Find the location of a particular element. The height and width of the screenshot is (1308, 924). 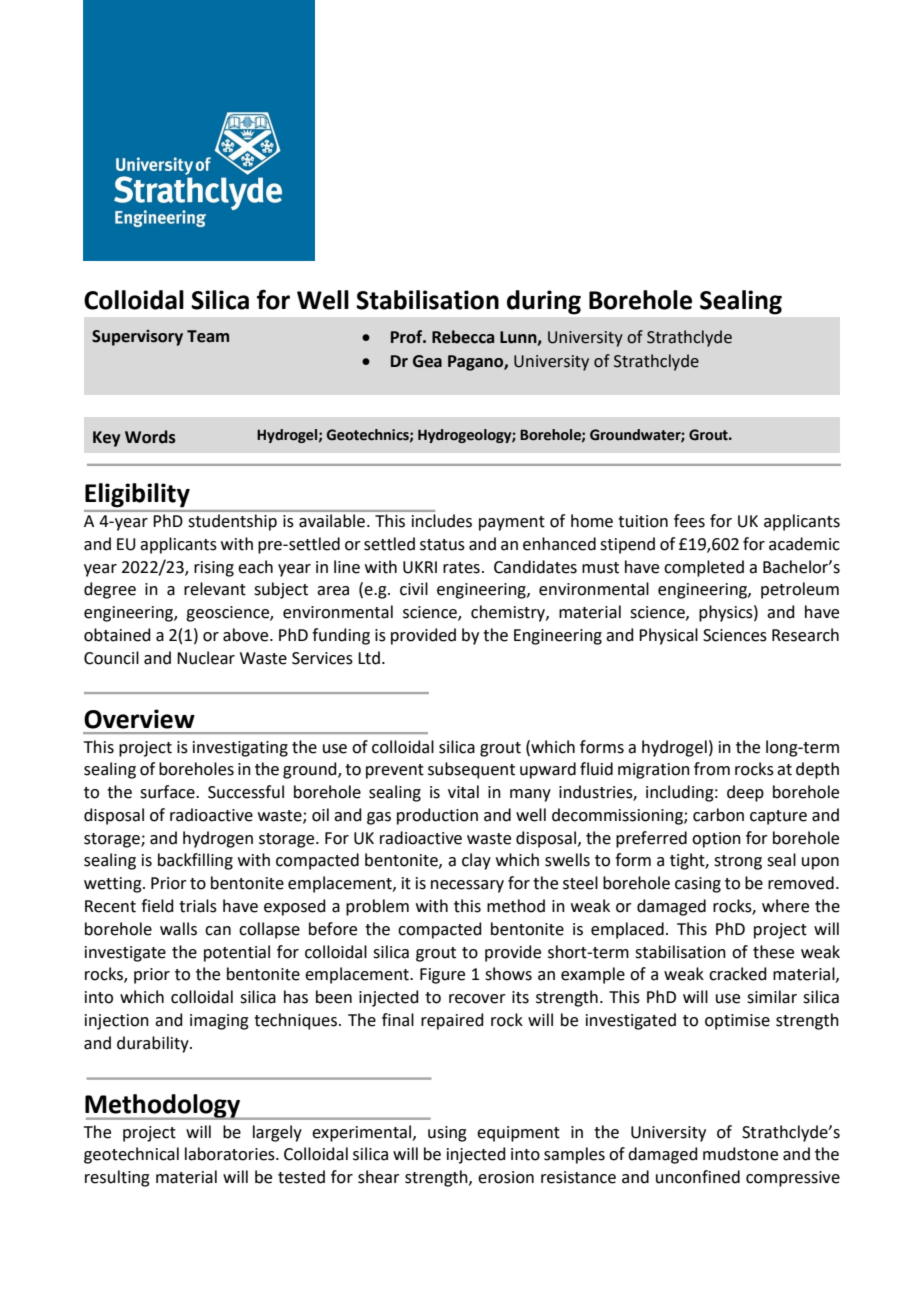

these is located at coordinates (773, 952).
